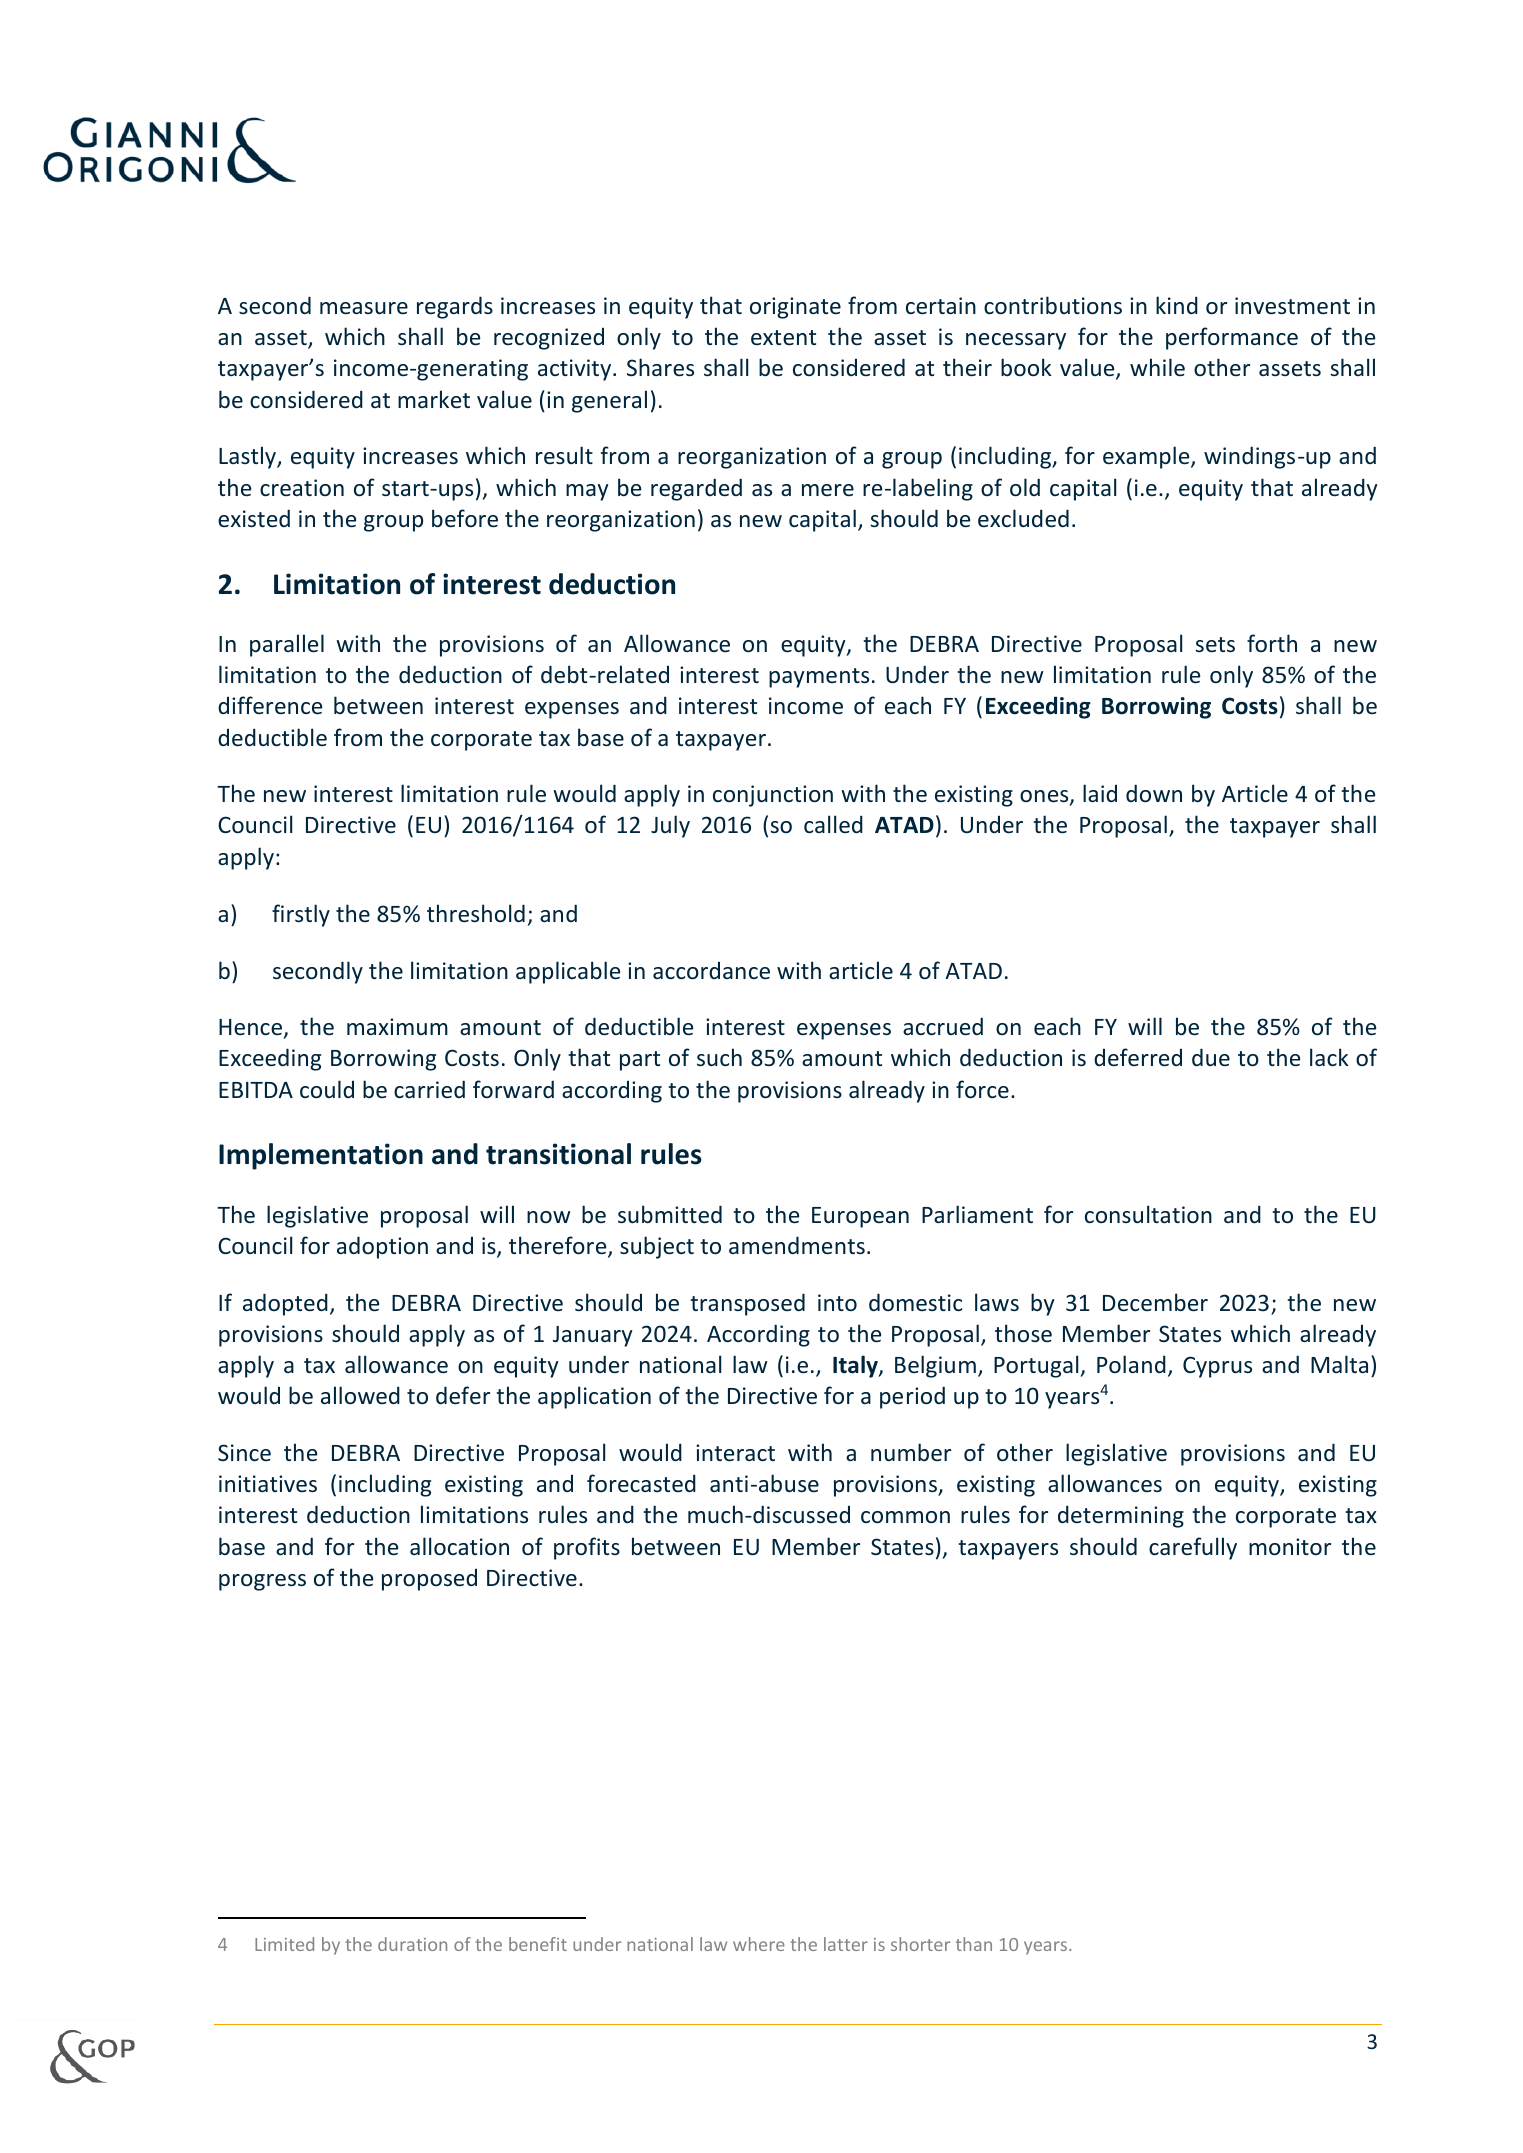  Describe the element at coordinates (412, 1944) in the image. I see `duration` at that location.
